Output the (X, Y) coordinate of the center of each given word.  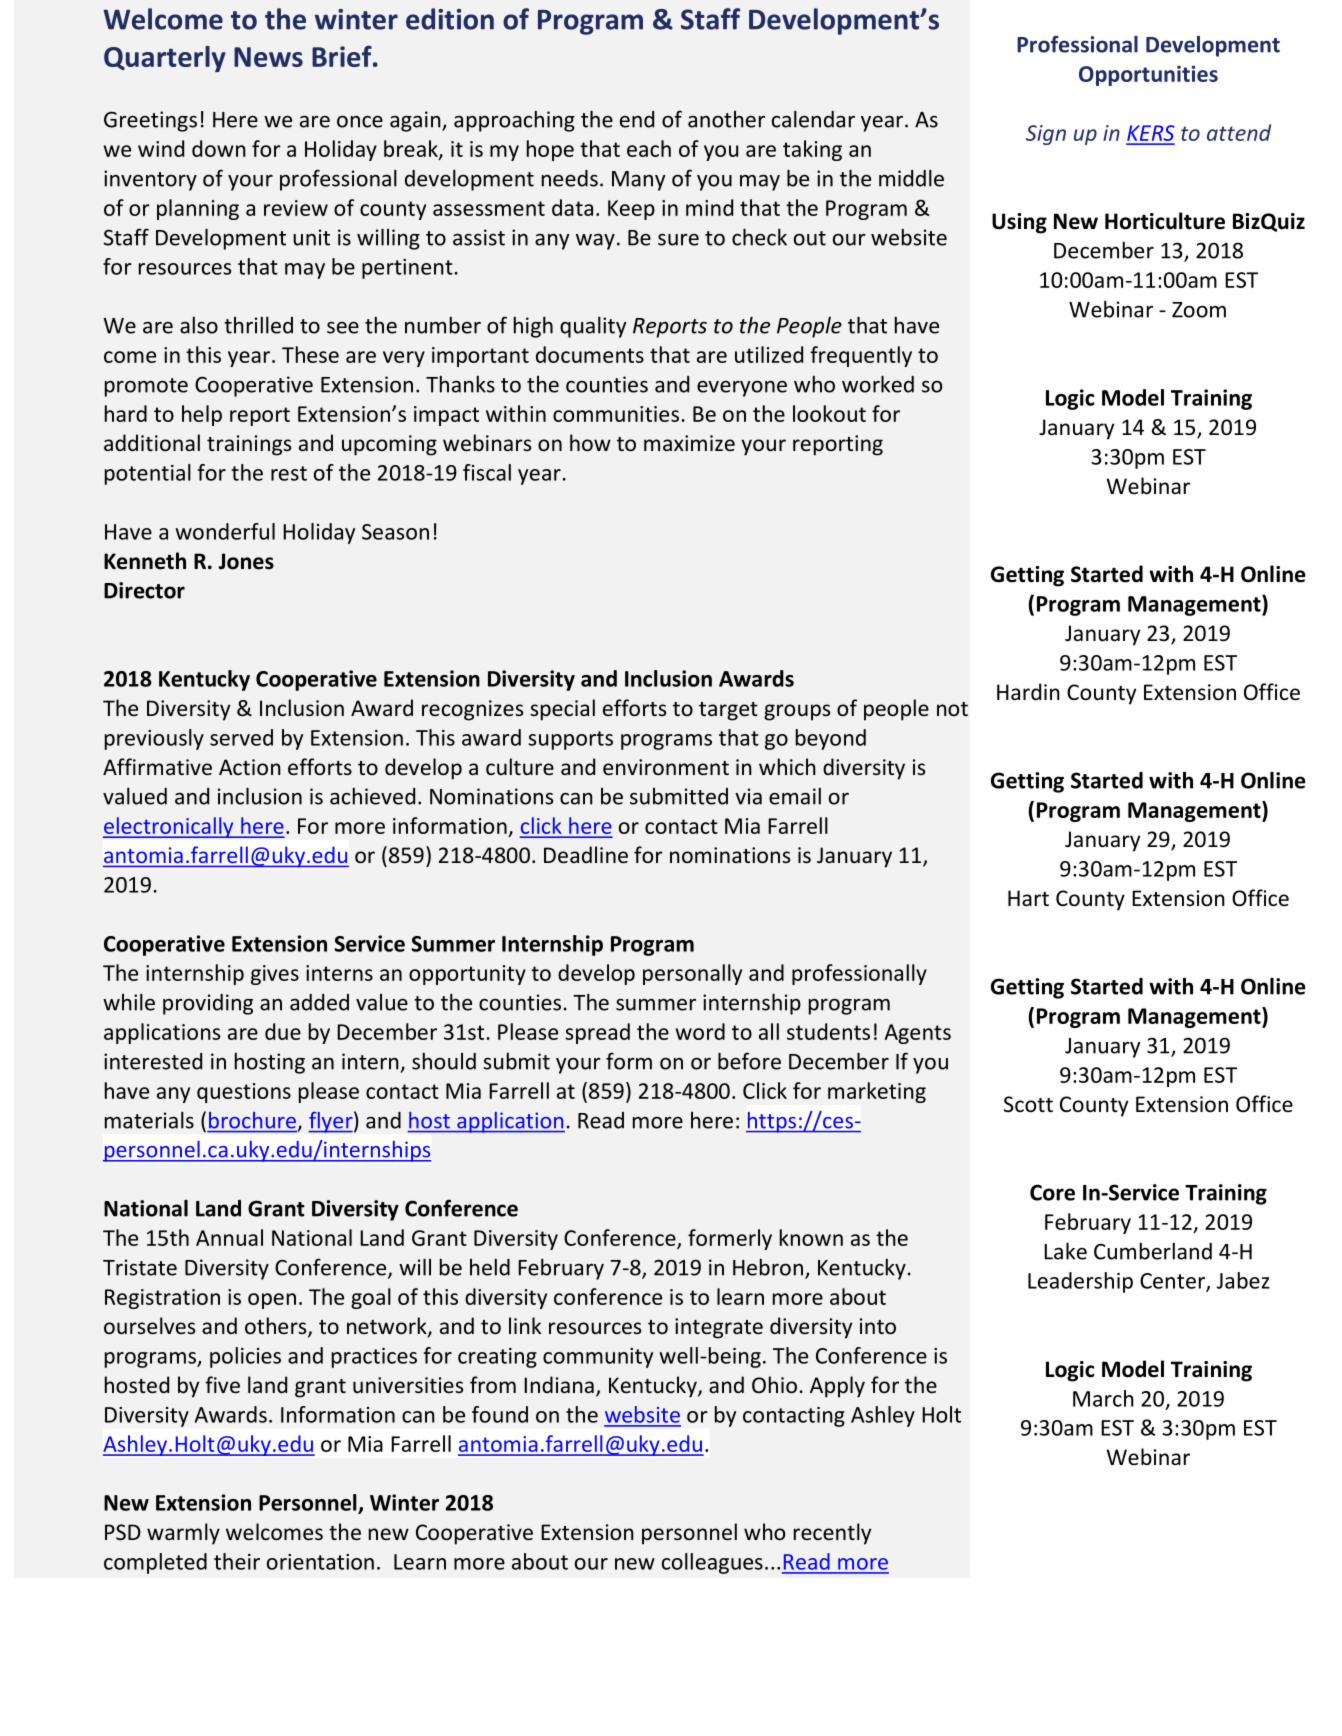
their (237, 1561)
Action (250, 767)
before (749, 1061)
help (202, 415)
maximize (689, 443)
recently (832, 1534)
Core (1052, 1192)
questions (244, 1093)
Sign (1046, 135)
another (726, 119)
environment (666, 767)
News (268, 57)
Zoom (1199, 310)
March (1103, 1398)
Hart (1028, 898)
